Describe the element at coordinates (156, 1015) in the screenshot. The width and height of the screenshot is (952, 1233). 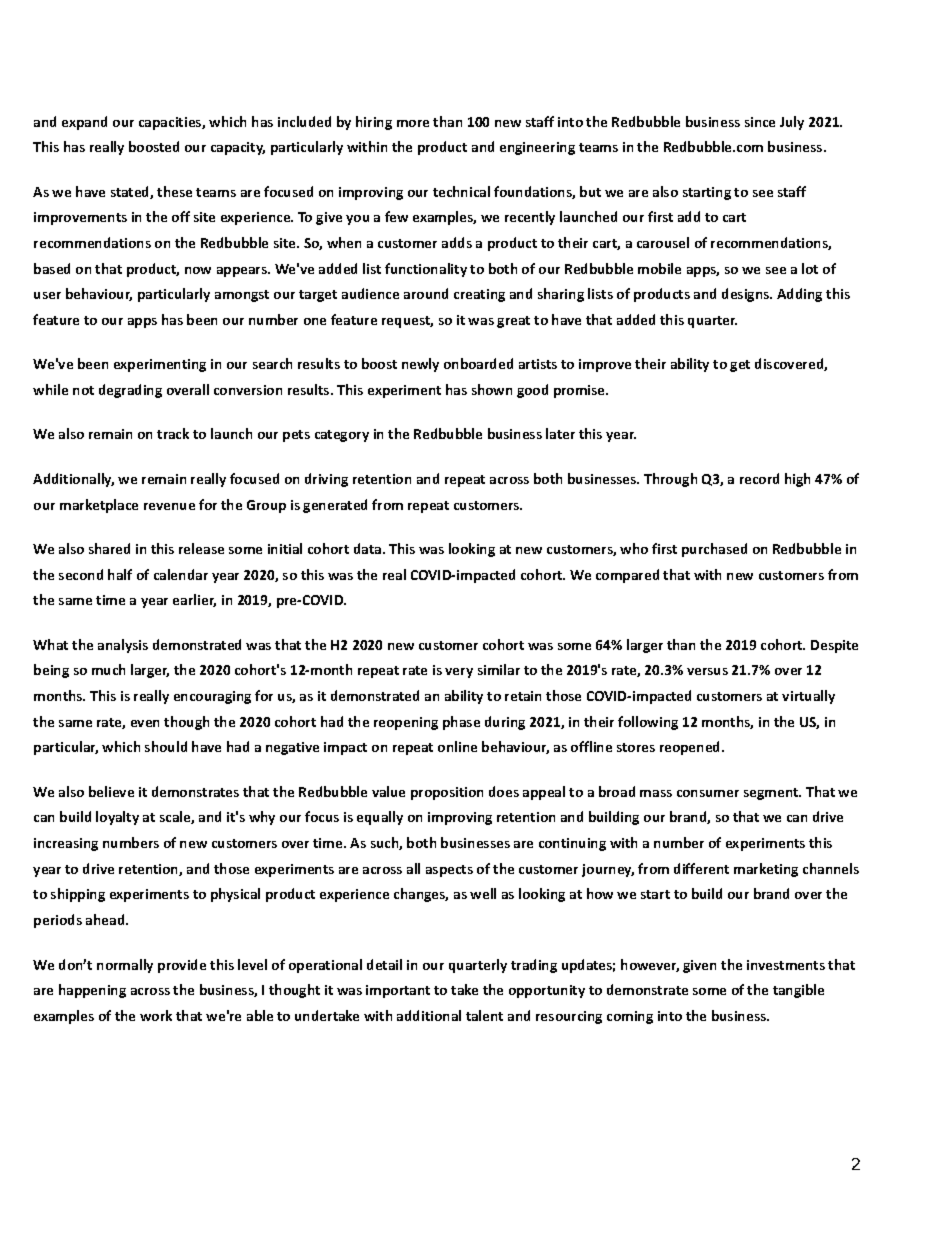
I see `work` at that location.
